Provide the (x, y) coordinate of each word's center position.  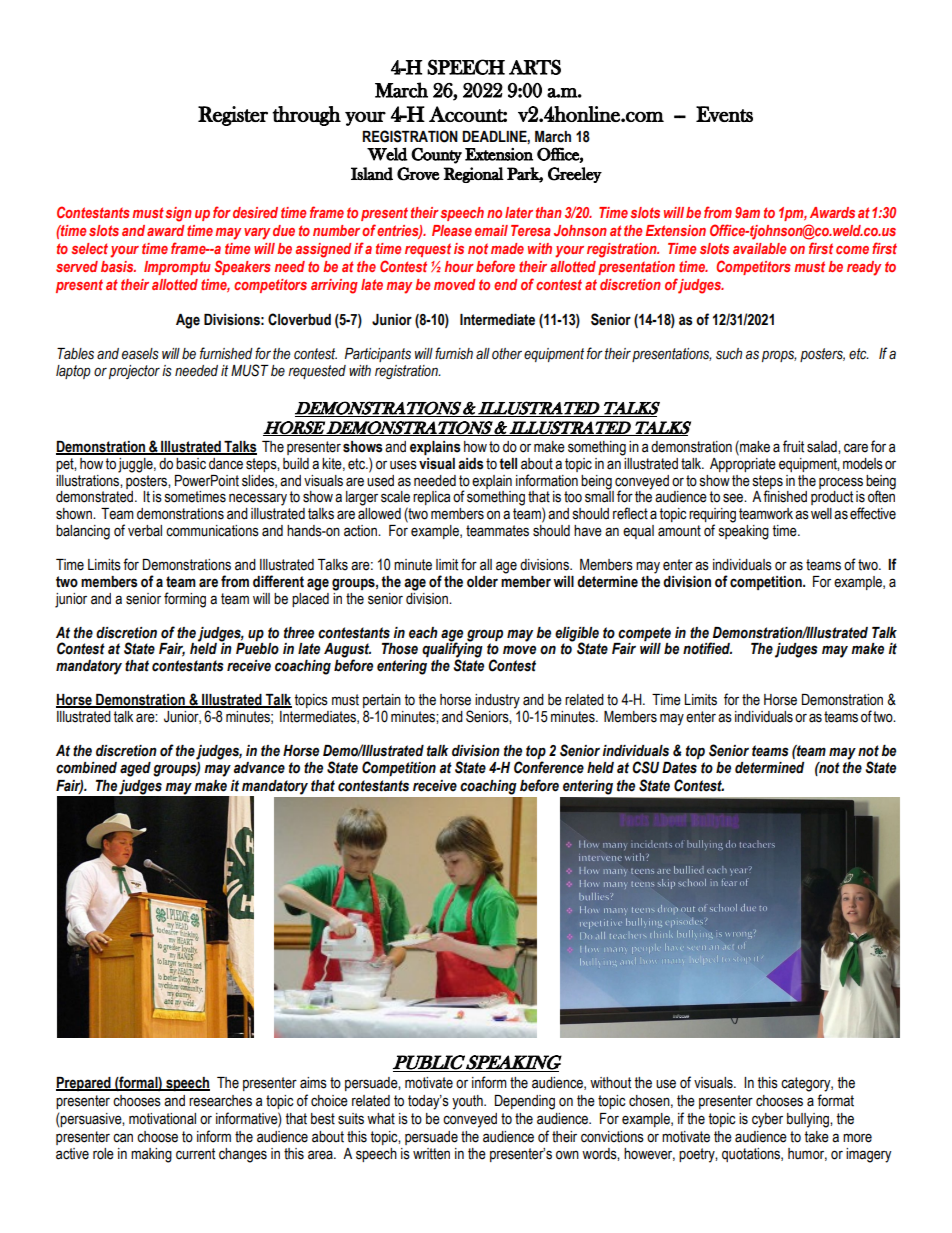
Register (233, 116)
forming (185, 600)
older (482, 582)
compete (644, 634)
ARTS (535, 67)
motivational (162, 1119)
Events (724, 114)
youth (468, 1102)
